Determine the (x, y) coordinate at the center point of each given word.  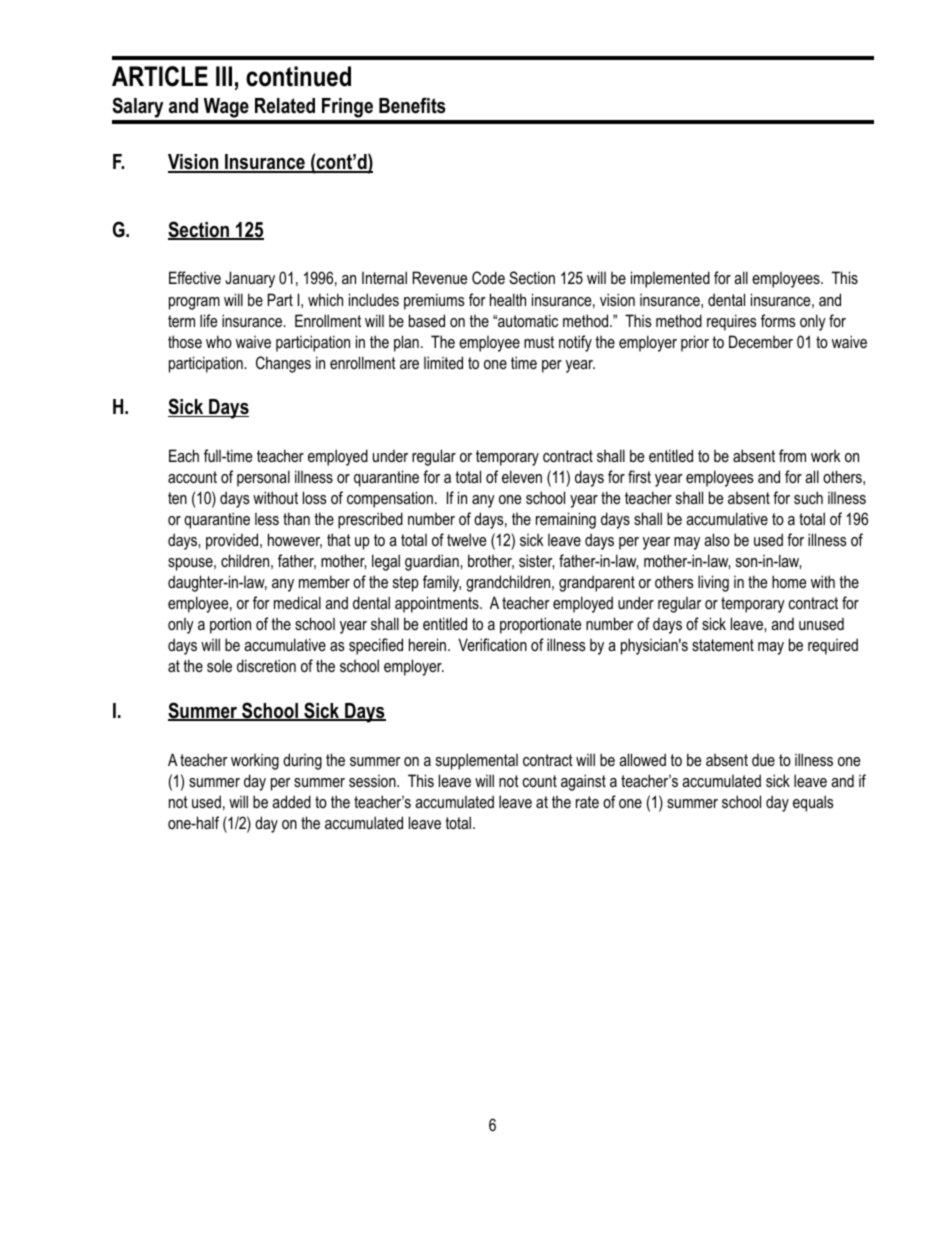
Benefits (412, 105)
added (291, 801)
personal (263, 478)
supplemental (477, 761)
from (792, 455)
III (224, 76)
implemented (670, 279)
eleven (522, 476)
